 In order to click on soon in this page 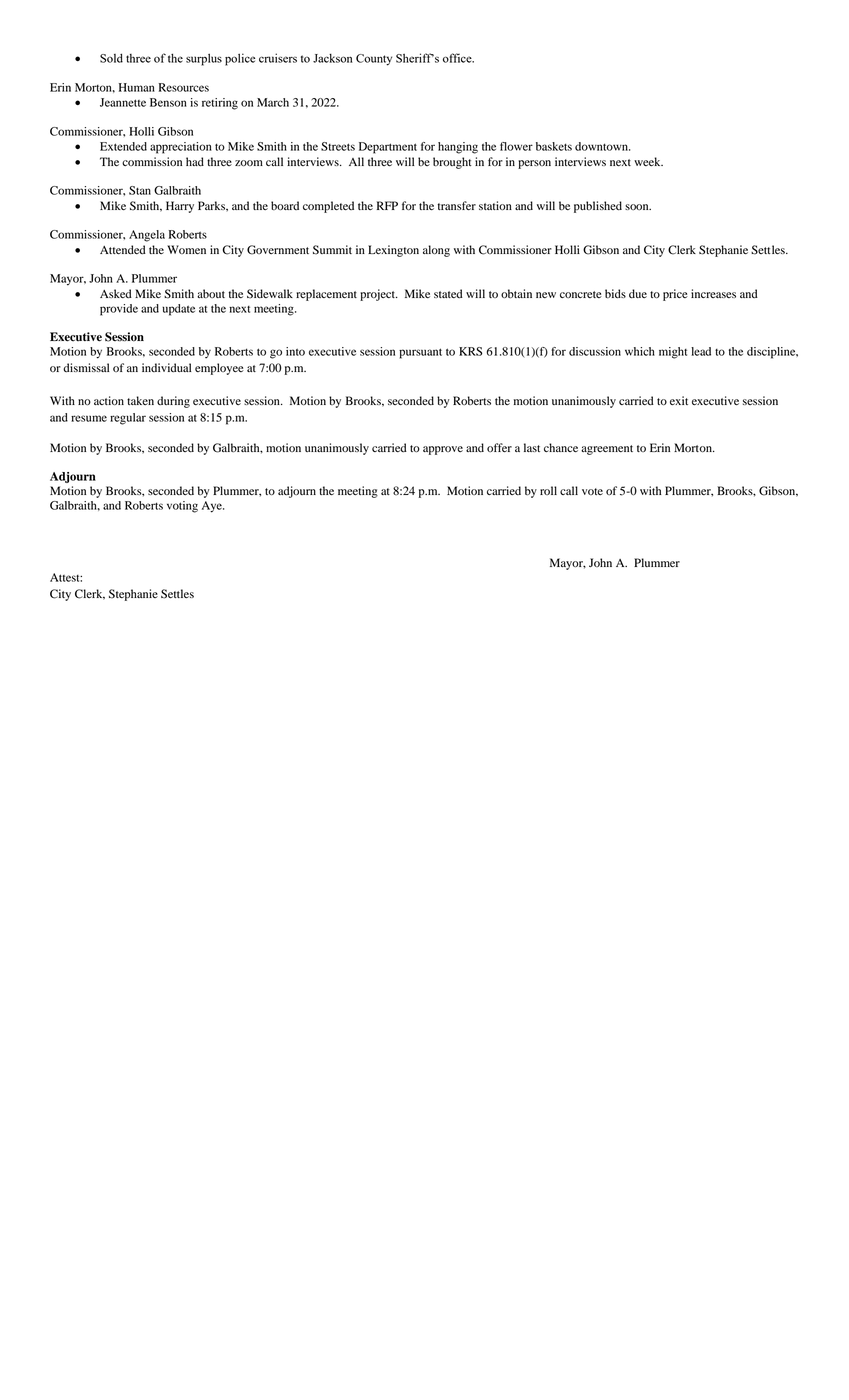, I will do `click(638, 207)`.
